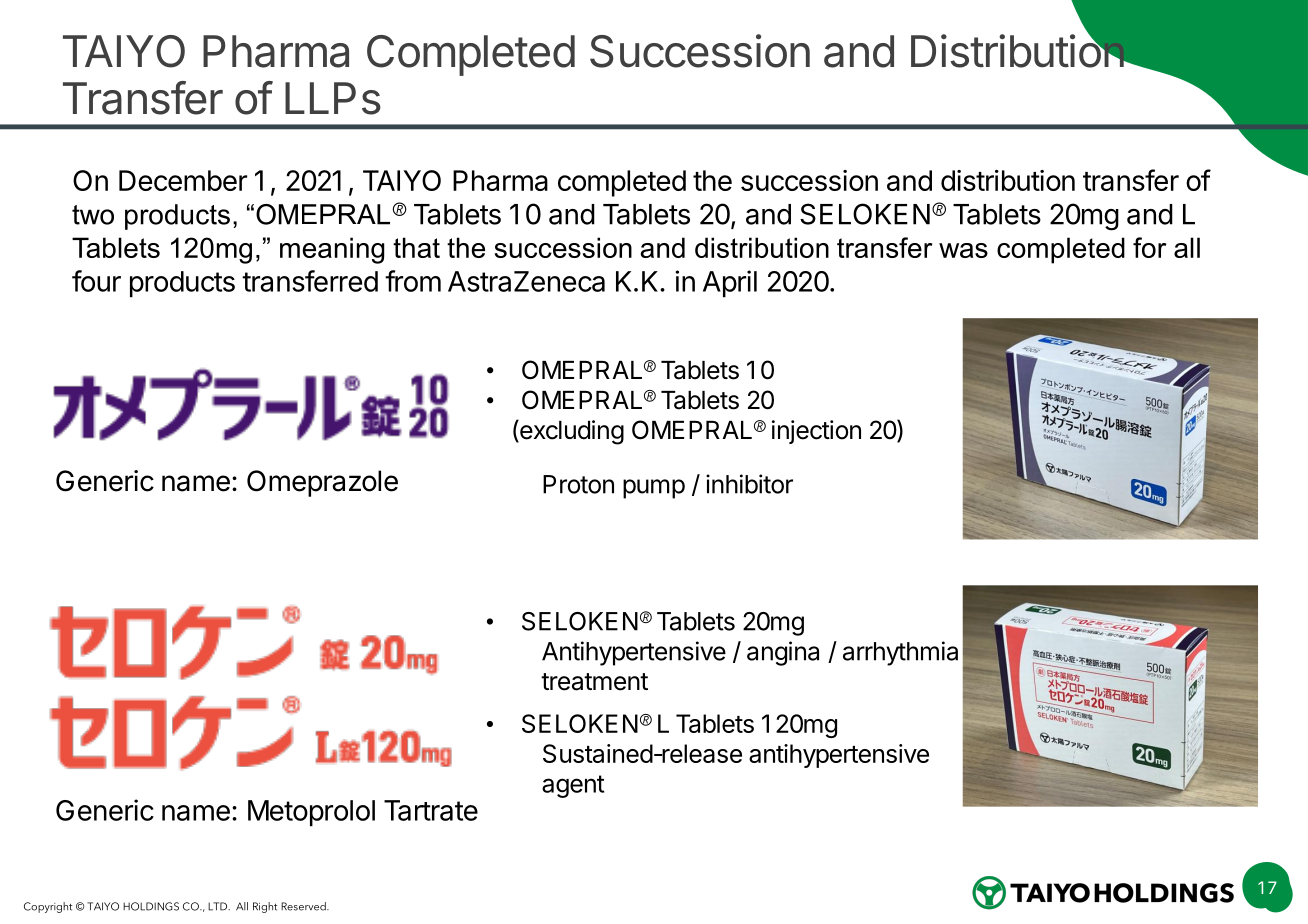  Describe the element at coordinates (219, 906) in the screenshot. I see `LTD` at that location.
